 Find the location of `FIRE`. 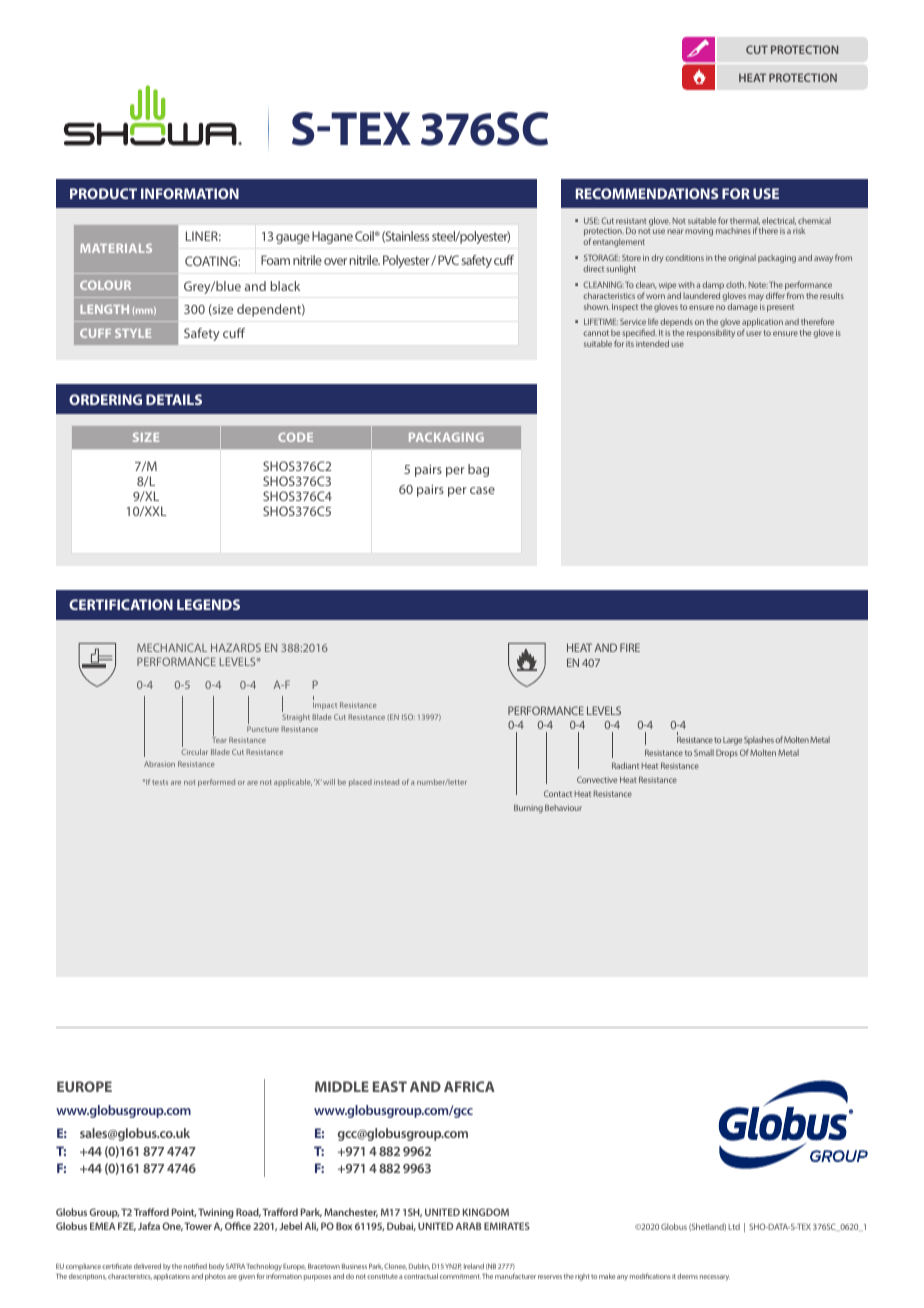

FIRE is located at coordinates (630, 647).
